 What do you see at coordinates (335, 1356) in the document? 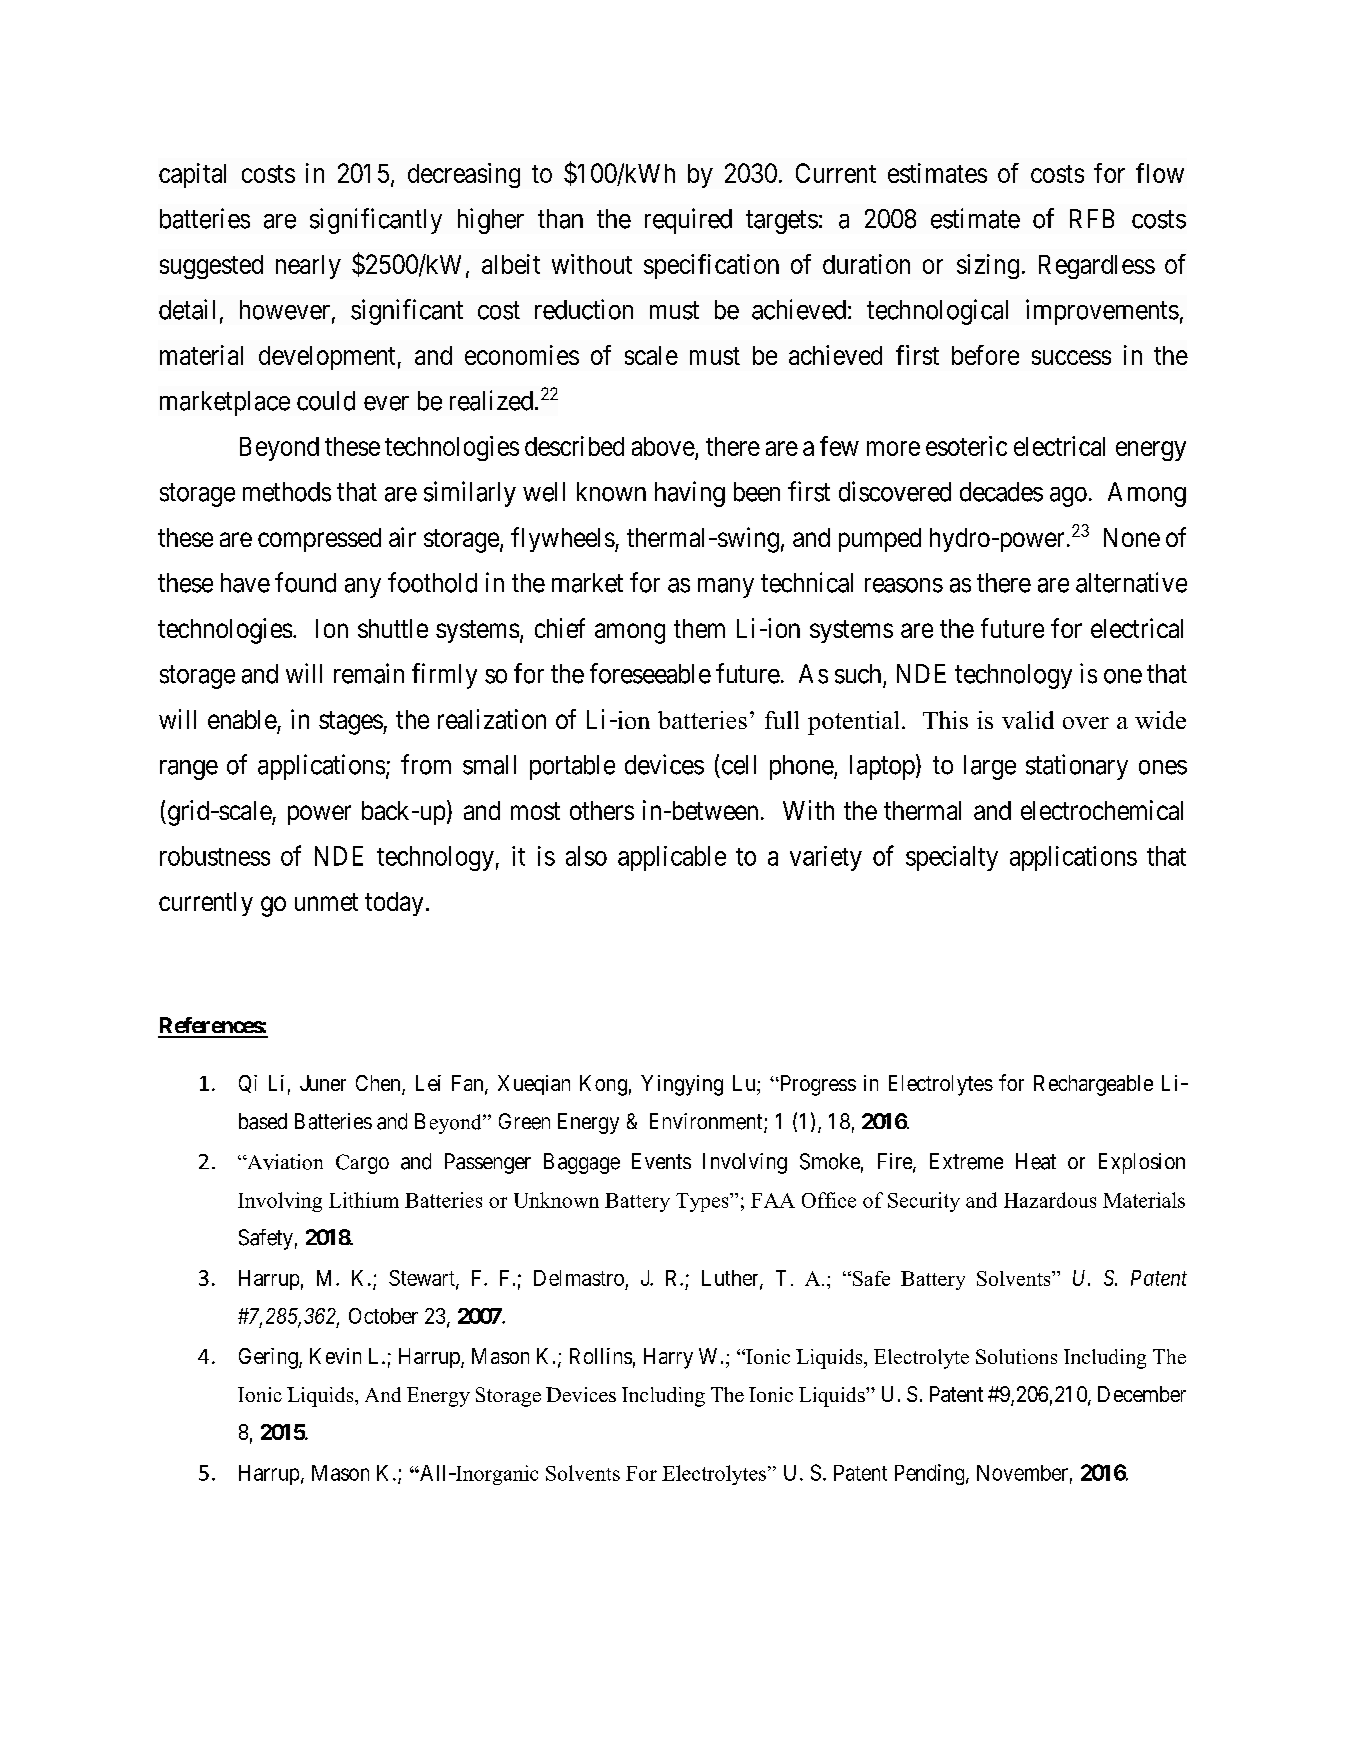
I see `Kevin` at bounding box center [335, 1356].
